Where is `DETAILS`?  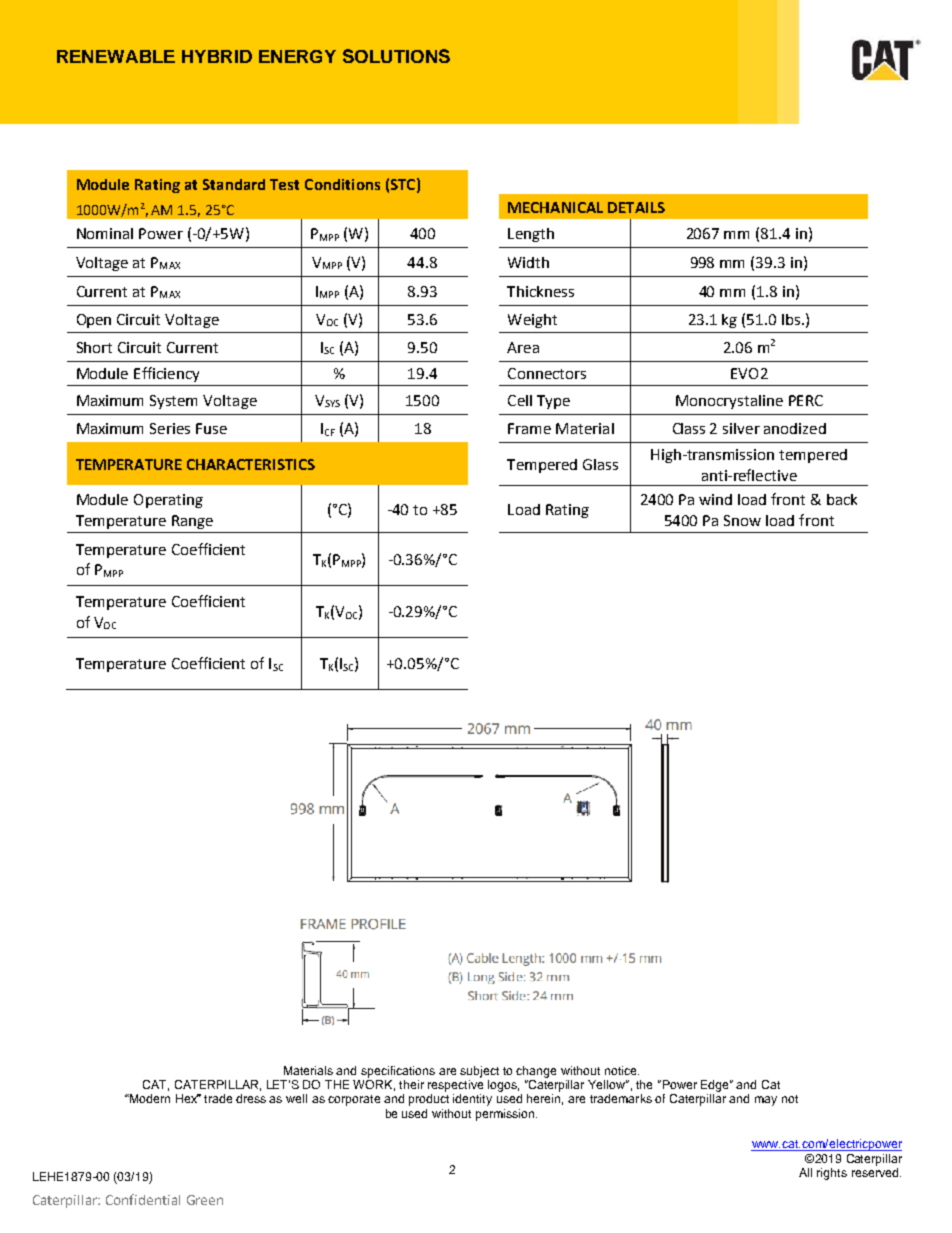 DETAILS is located at coordinates (636, 207).
